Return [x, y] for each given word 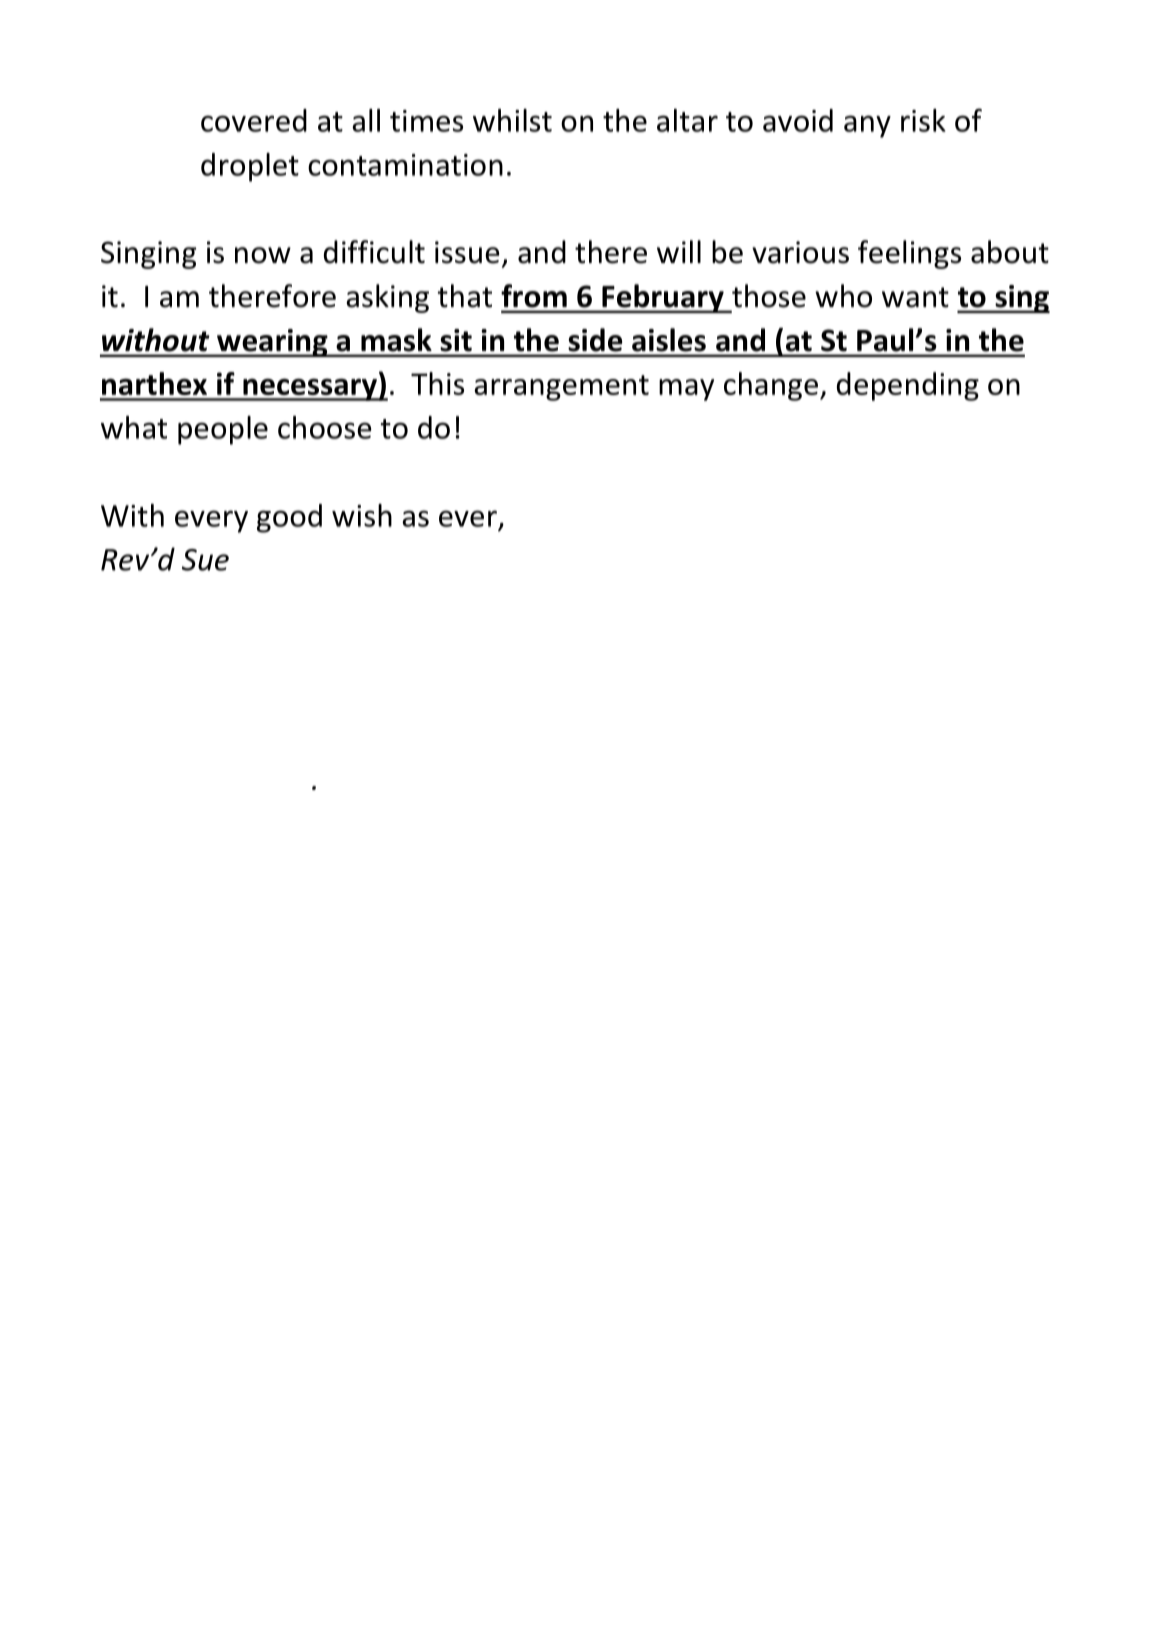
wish [362, 515]
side [595, 340]
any [867, 126]
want [915, 297]
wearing [272, 343]
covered [254, 120]
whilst [512, 120]
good [289, 518]
